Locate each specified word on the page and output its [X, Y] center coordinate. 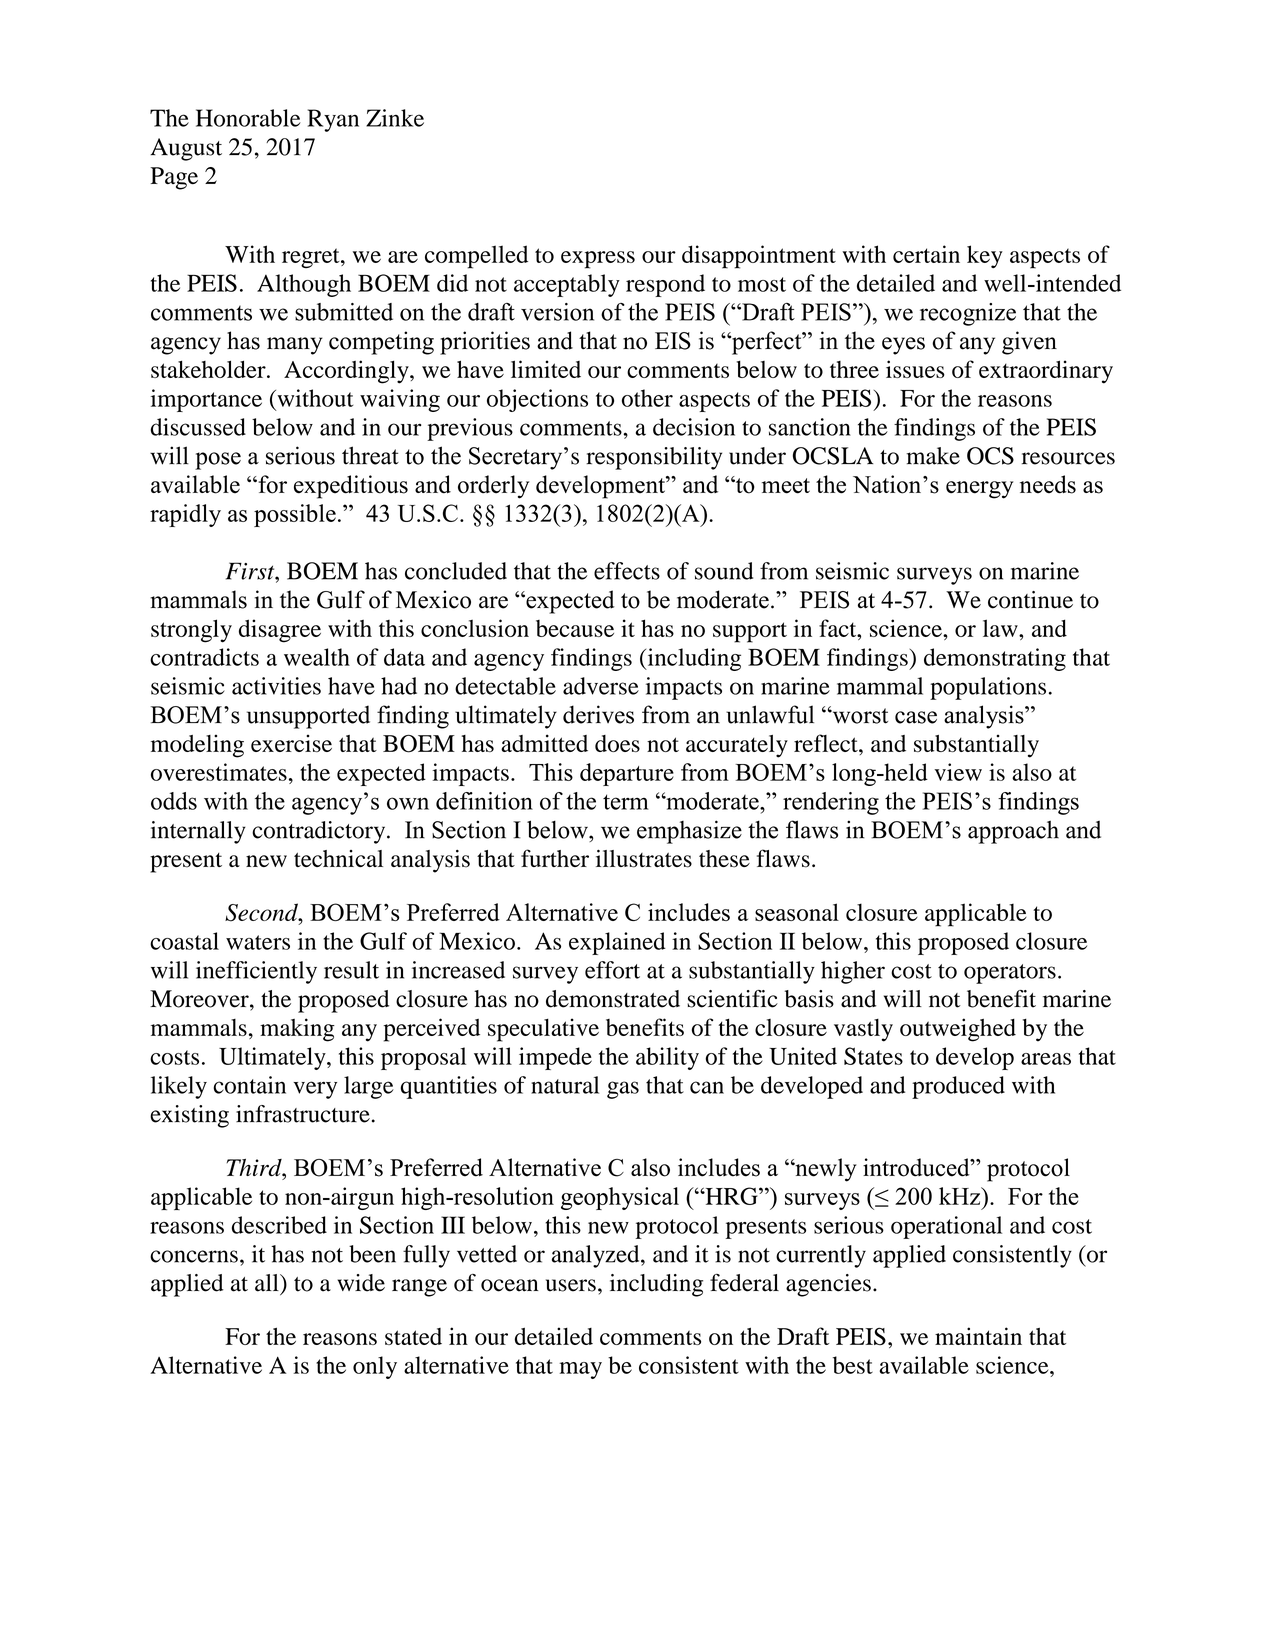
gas [623, 1090]
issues [915, 369]
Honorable [248, 118]
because [575, 628]
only [375, 1367]
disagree [280, 631]
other [647, 398]
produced [958, 1087]
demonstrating [995, 659]
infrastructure [303, 1114]
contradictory [320, 832]
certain [926, 254]
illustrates [644, 858]
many [295, 346]
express [598, 260]
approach [1013, 832]
